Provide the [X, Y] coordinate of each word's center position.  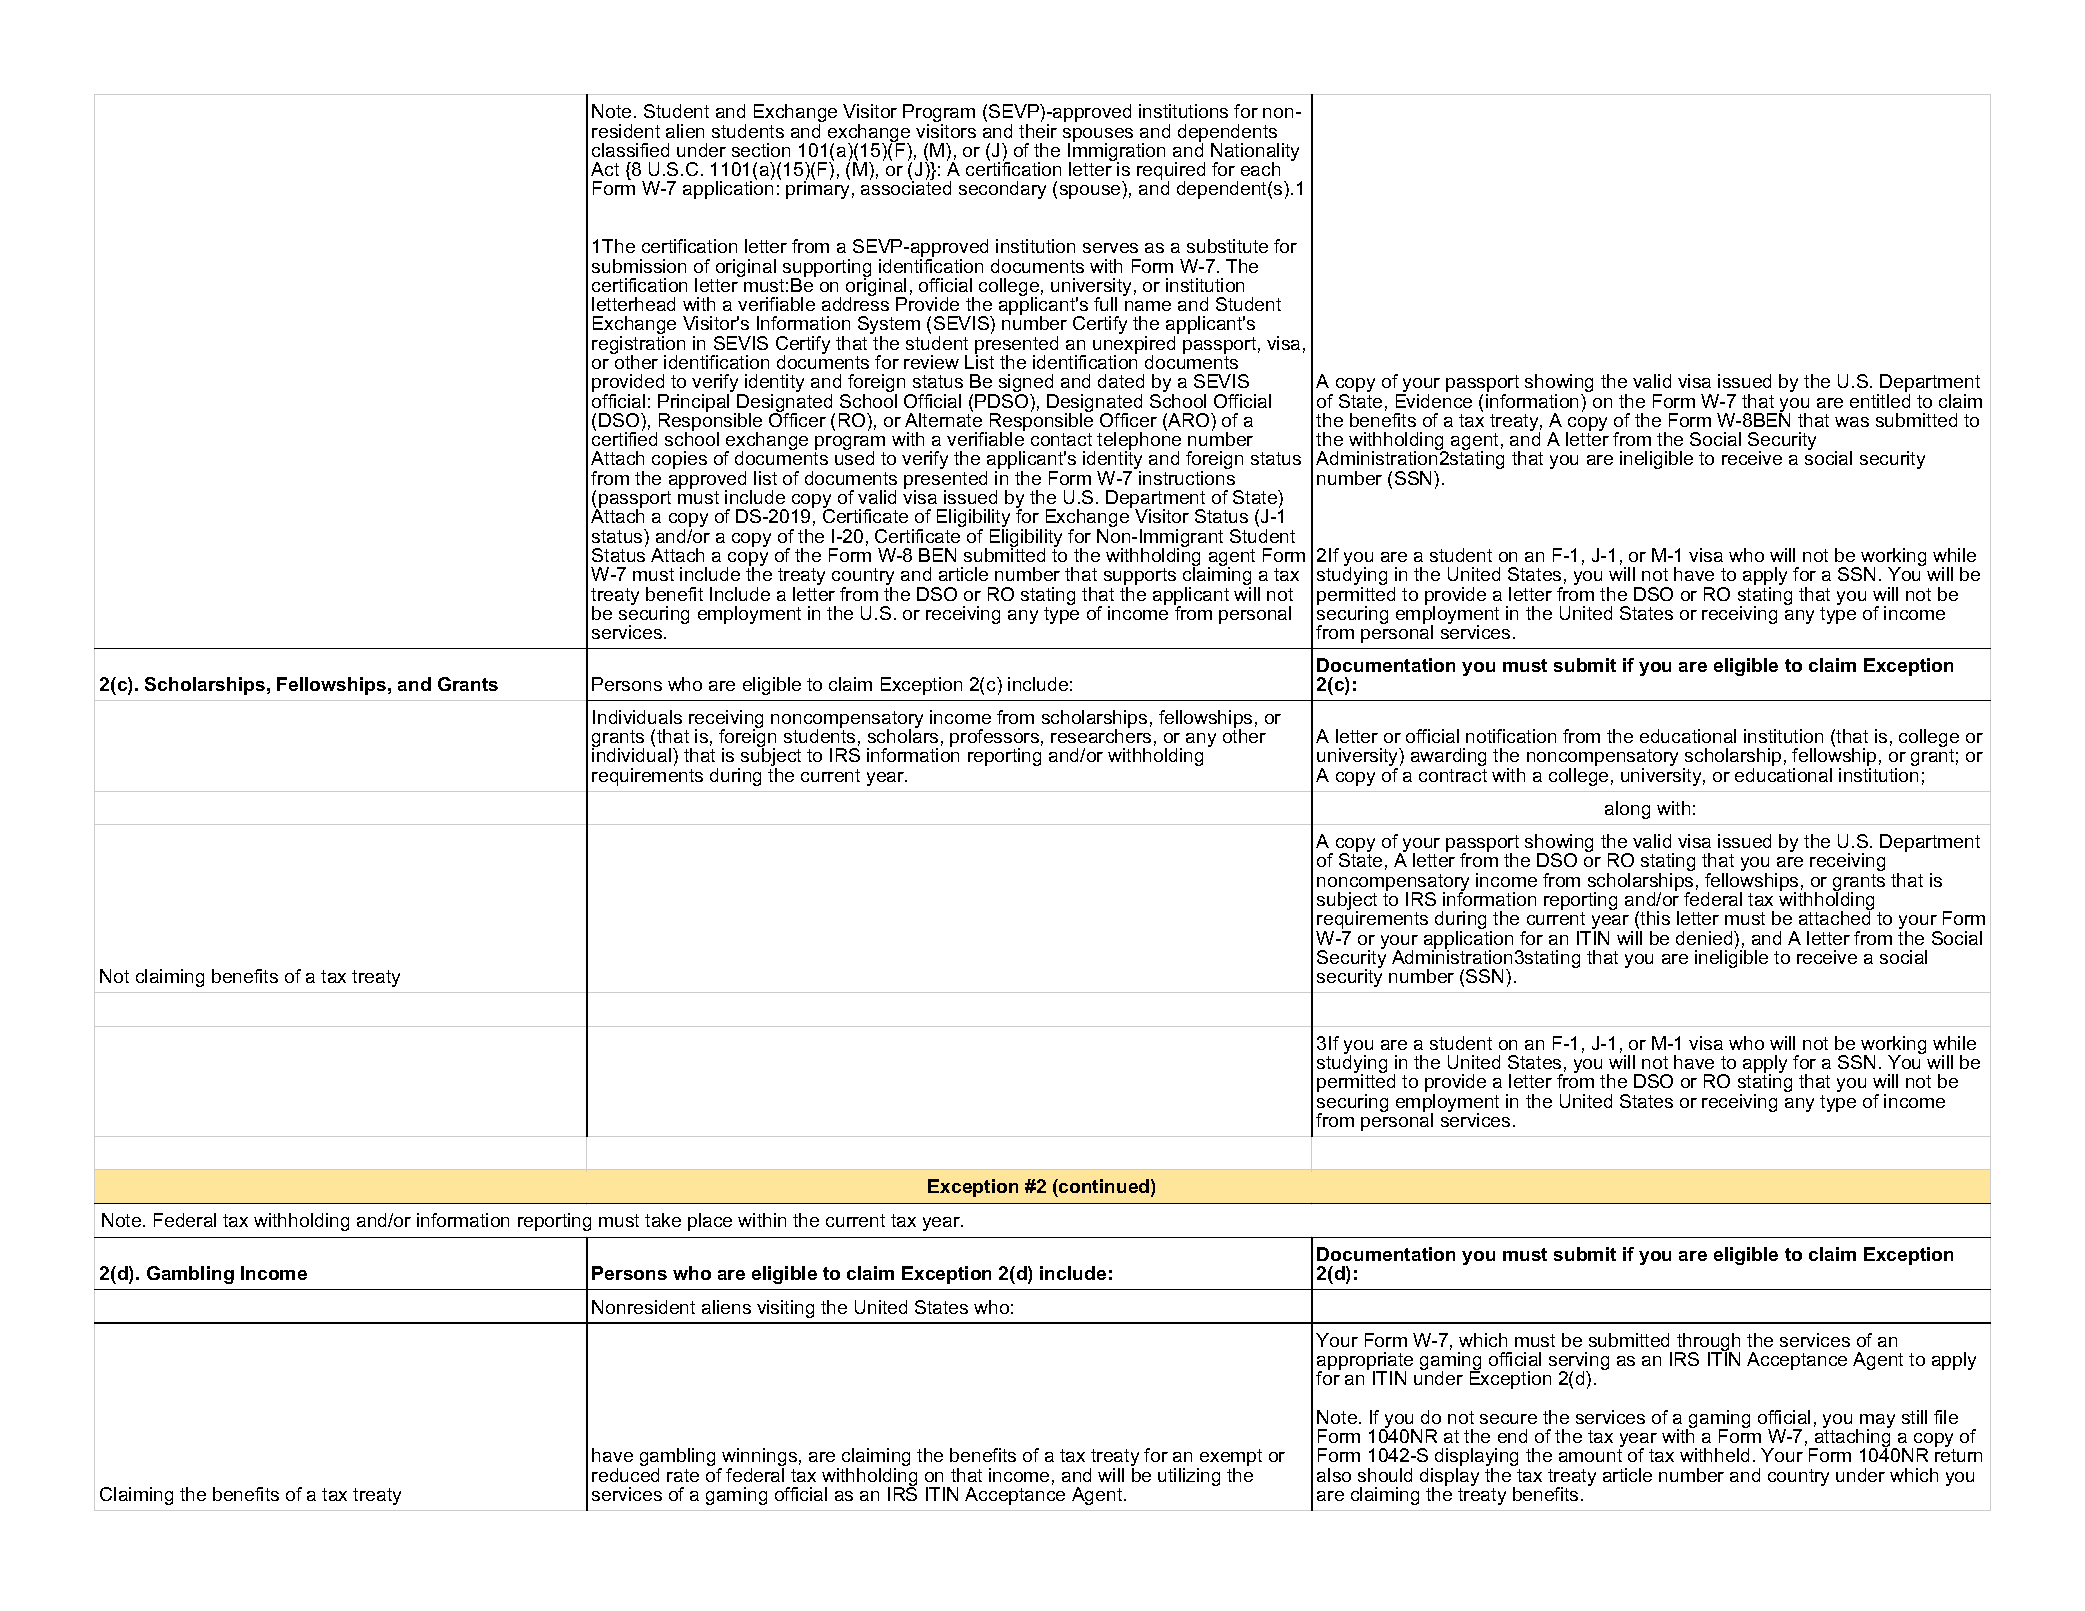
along [1627, 810]
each [1260, 169]
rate [683, 1475]
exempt [1230, 1459]
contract [1453, 775]
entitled [1880, 401]
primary [818, 189]
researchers [1101, 735]
